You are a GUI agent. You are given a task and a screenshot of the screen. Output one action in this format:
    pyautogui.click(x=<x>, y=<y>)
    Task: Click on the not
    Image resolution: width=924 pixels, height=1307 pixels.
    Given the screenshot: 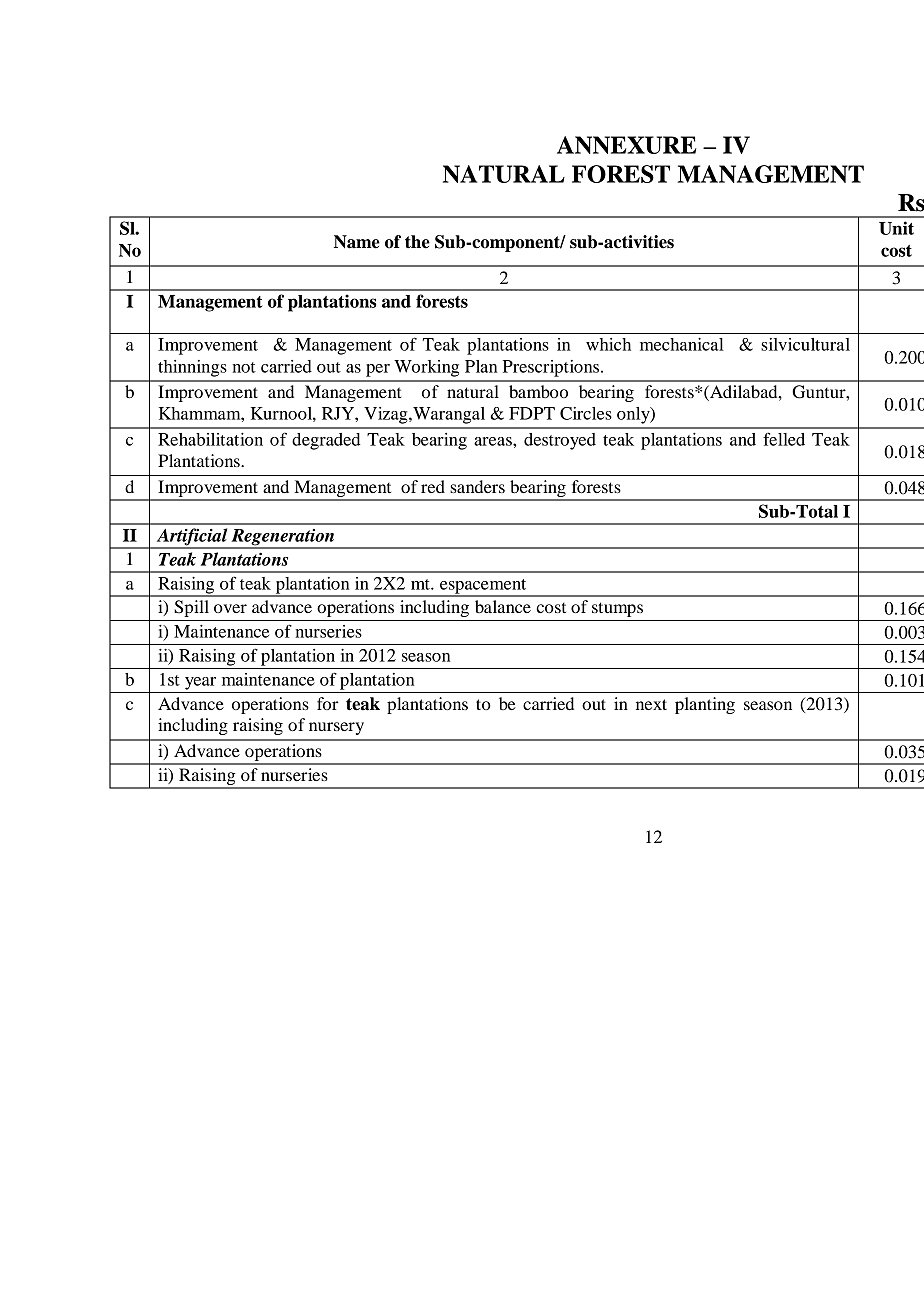 What is the action you would take?
    pyautogui.click(x=244, y=367)
